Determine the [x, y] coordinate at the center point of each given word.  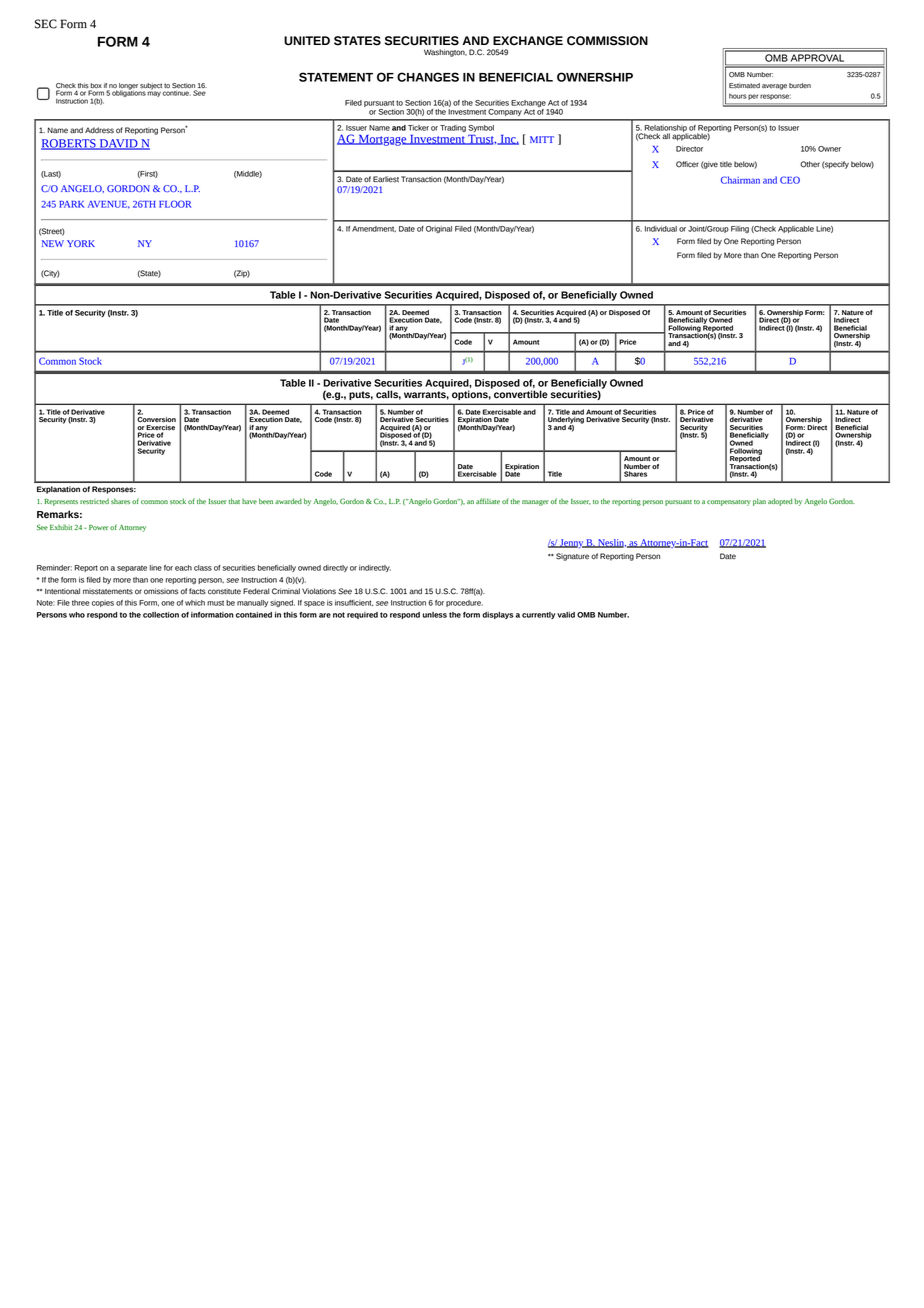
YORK [81, 243]
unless [435, 615]
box [96, 85]
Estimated [744, 86]
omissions [161, 591]
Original [439, 229]
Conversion [156, 420]
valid [566, 615]
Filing [740, 229]
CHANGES [428, 77]
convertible [520, 393]
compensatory [729, 503]
